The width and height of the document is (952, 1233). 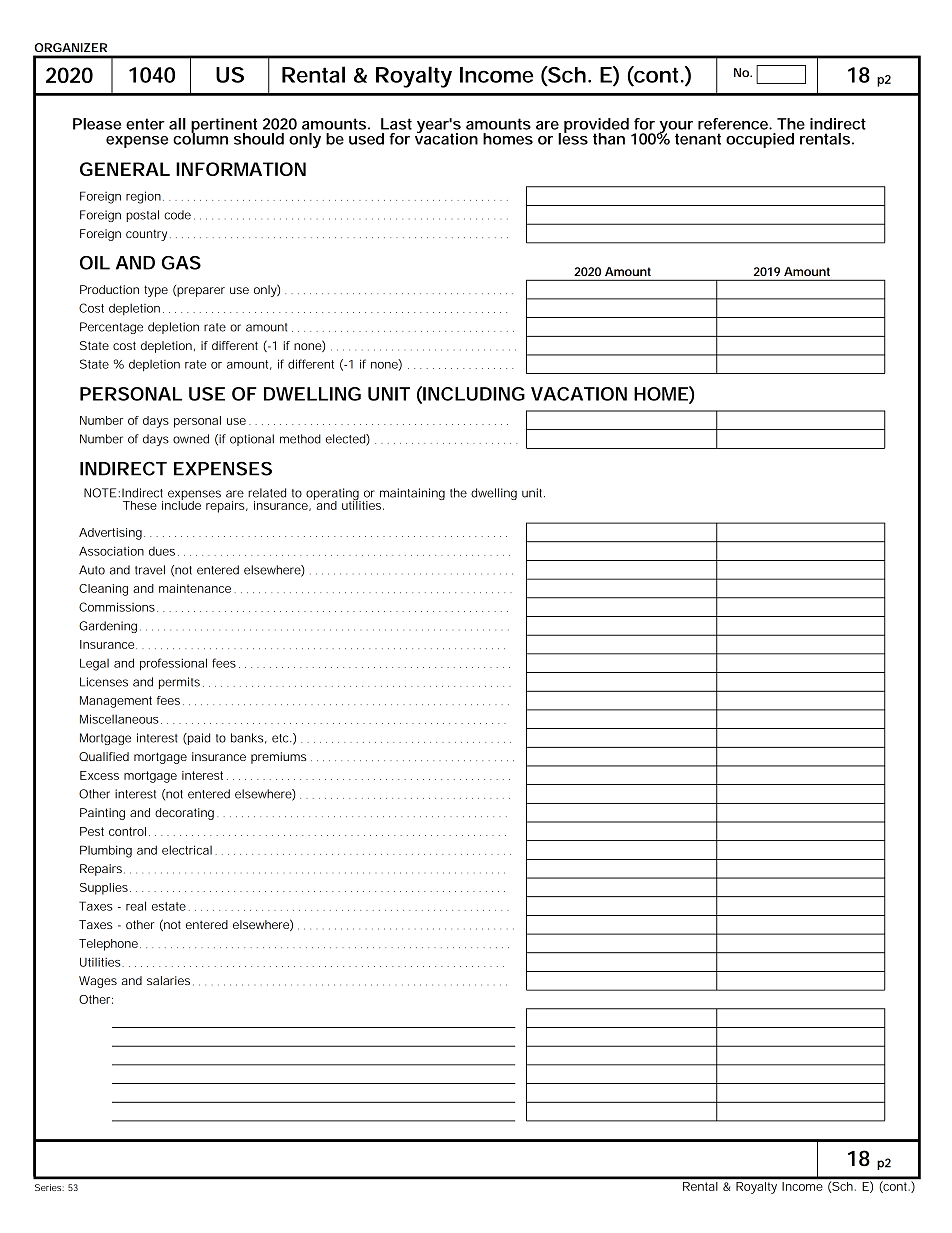 What do you see at coordinates (333, 495) in the document?
I see `operating` at bounding box center [333, 495].
